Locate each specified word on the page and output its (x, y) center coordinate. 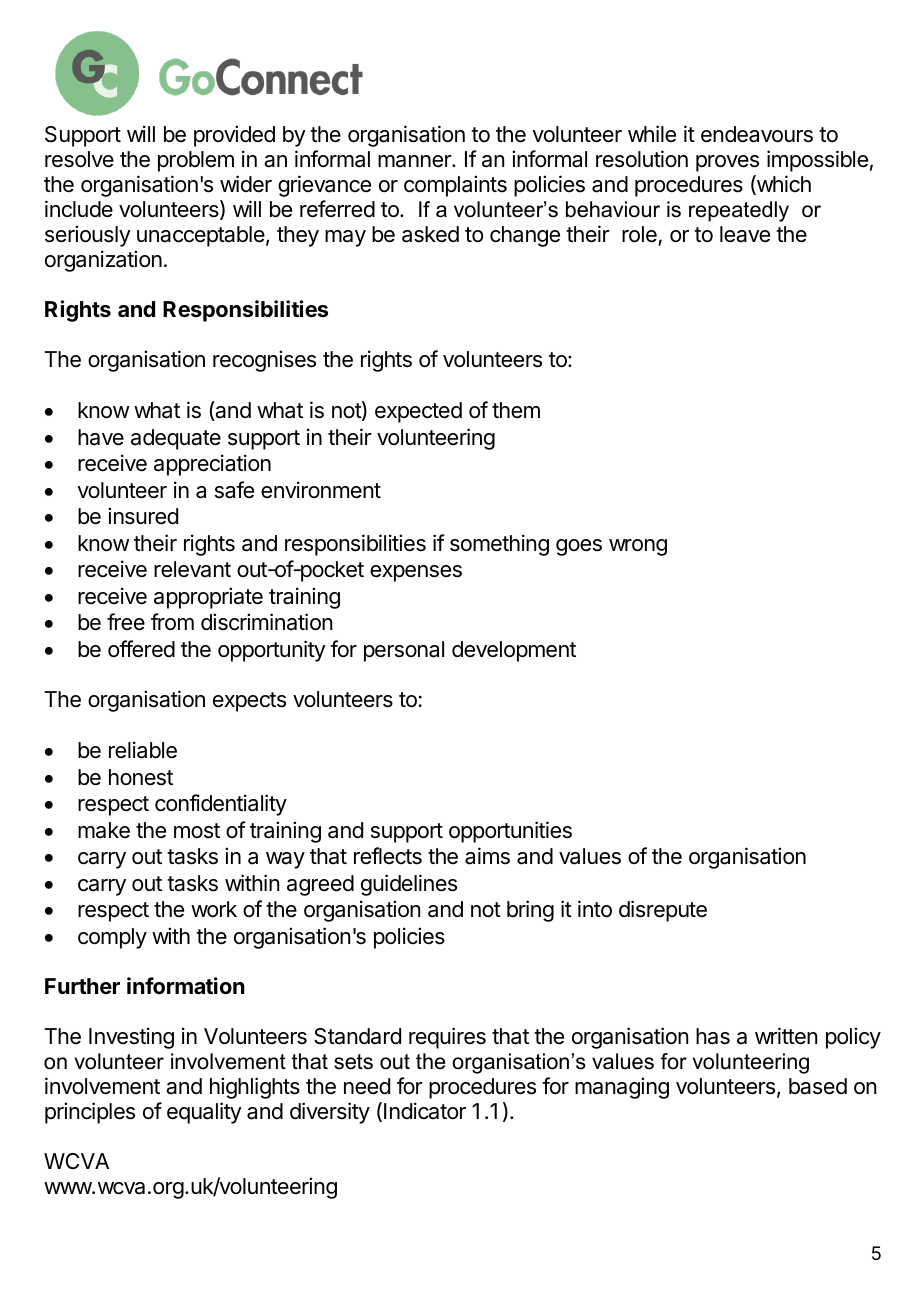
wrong (638, 547)
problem (196, 161)
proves (727, 163)
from (172, 622)
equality (204, 1113)
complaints (455, 186)
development (514, 651)
